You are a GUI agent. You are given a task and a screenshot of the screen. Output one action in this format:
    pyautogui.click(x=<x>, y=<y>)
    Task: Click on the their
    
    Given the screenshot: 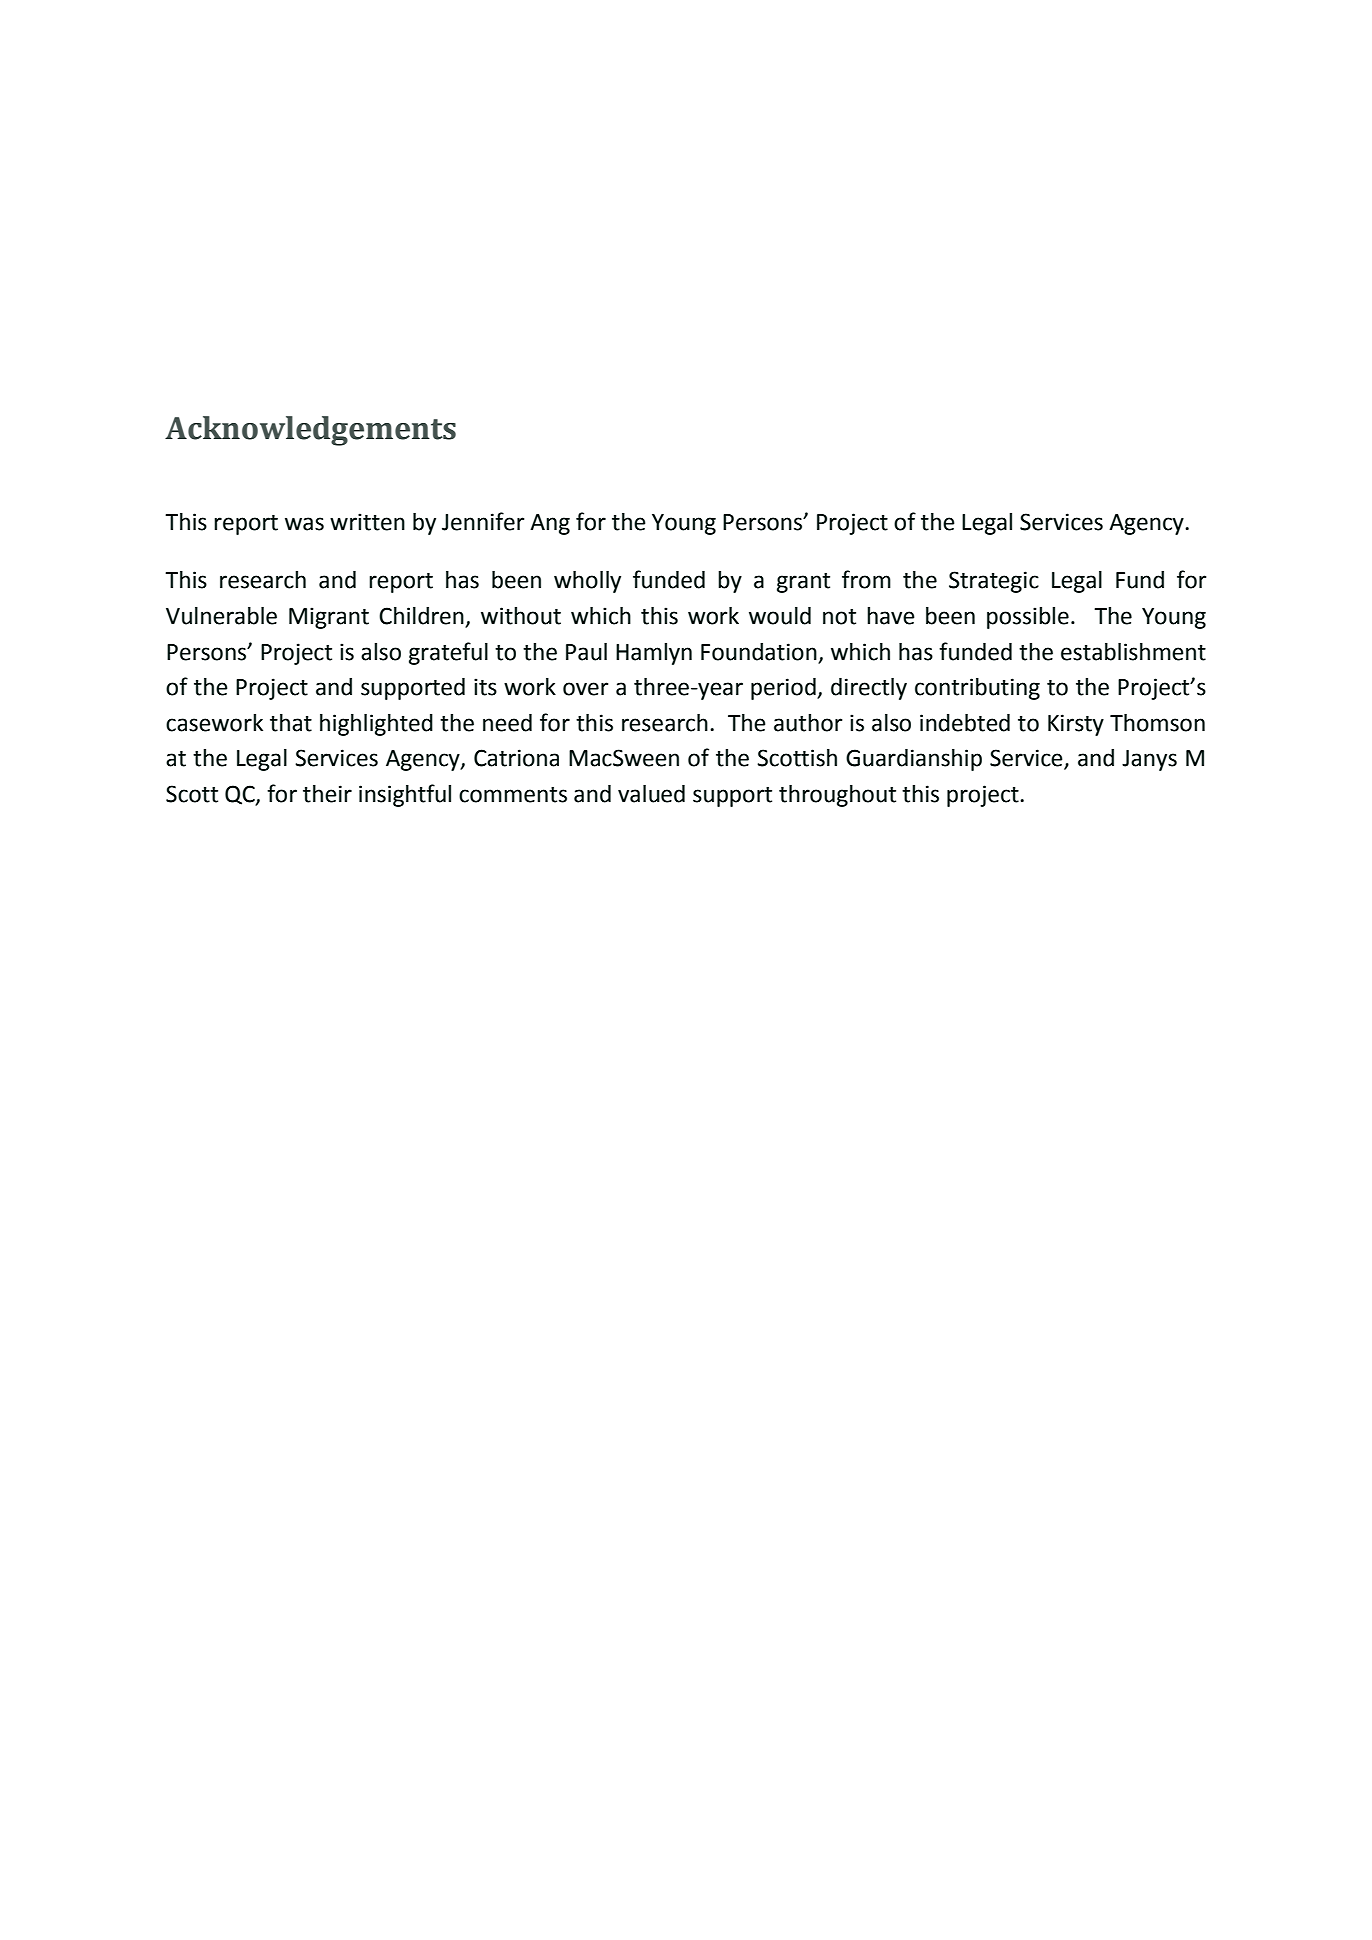 What is the action you would take?
    pyautogui.click(x=327, y=794)
